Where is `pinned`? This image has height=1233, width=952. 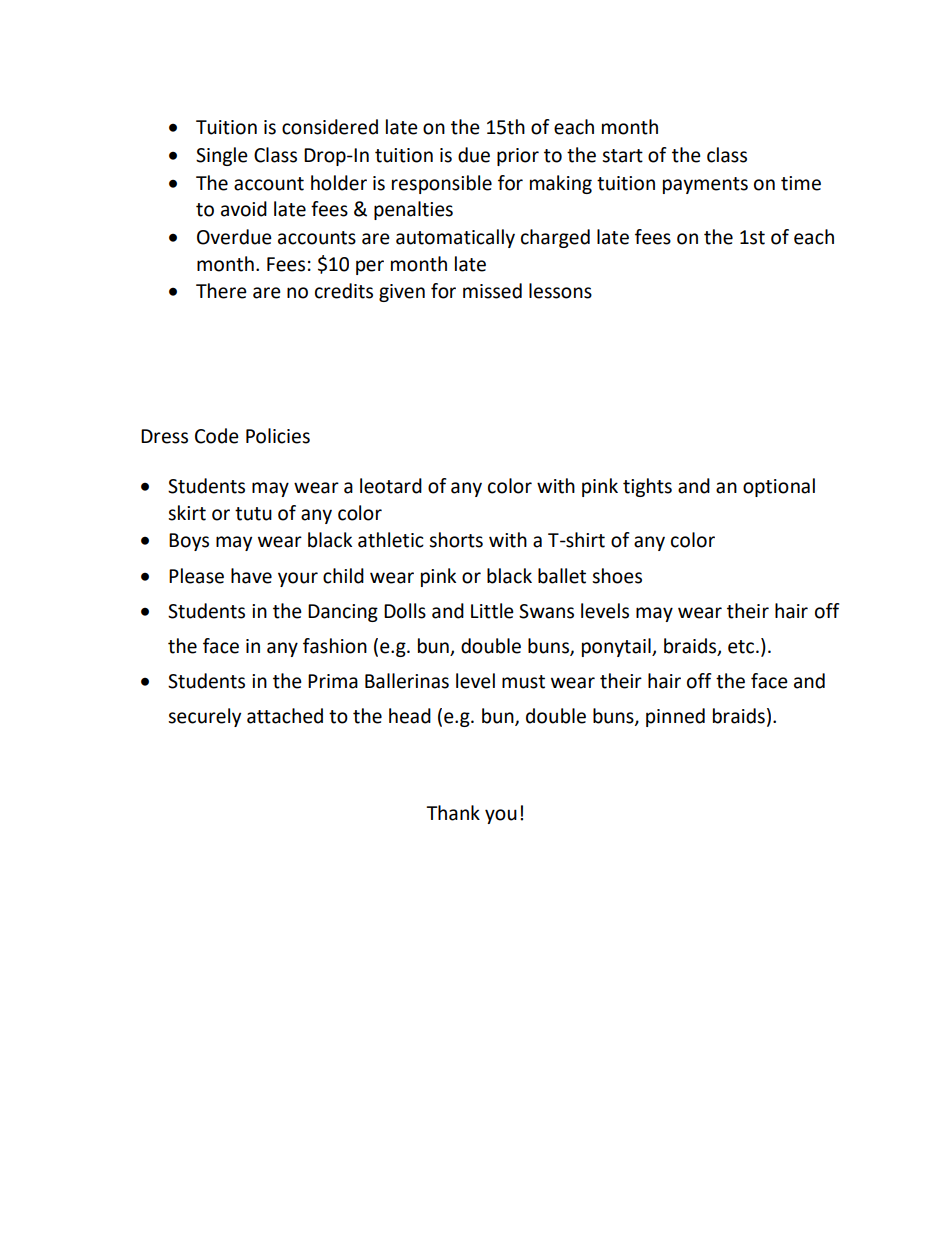
pinned is located at coordinates (675, 717).
